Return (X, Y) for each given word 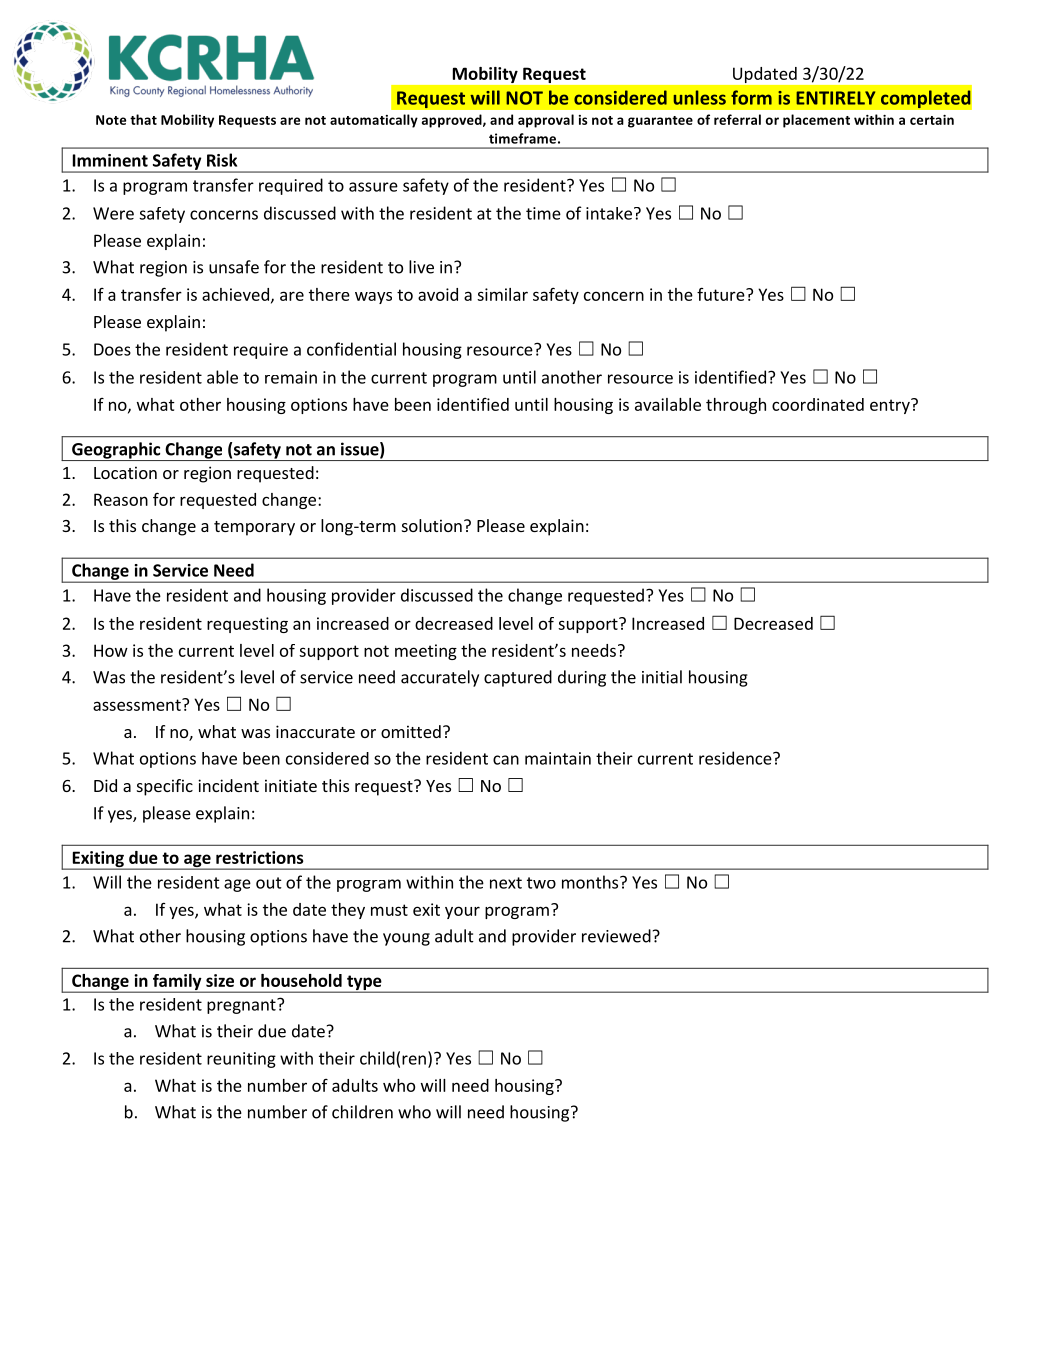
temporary (254, 528)
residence (736, 758)
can (506, 760)
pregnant (242, 1006)
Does (112, 349)
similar (502, 294)
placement (816, 121)
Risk (222, 160)
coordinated (818, 404)
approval (546, 121)
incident (228, 785)
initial (662, 677)
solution (432, 525)
